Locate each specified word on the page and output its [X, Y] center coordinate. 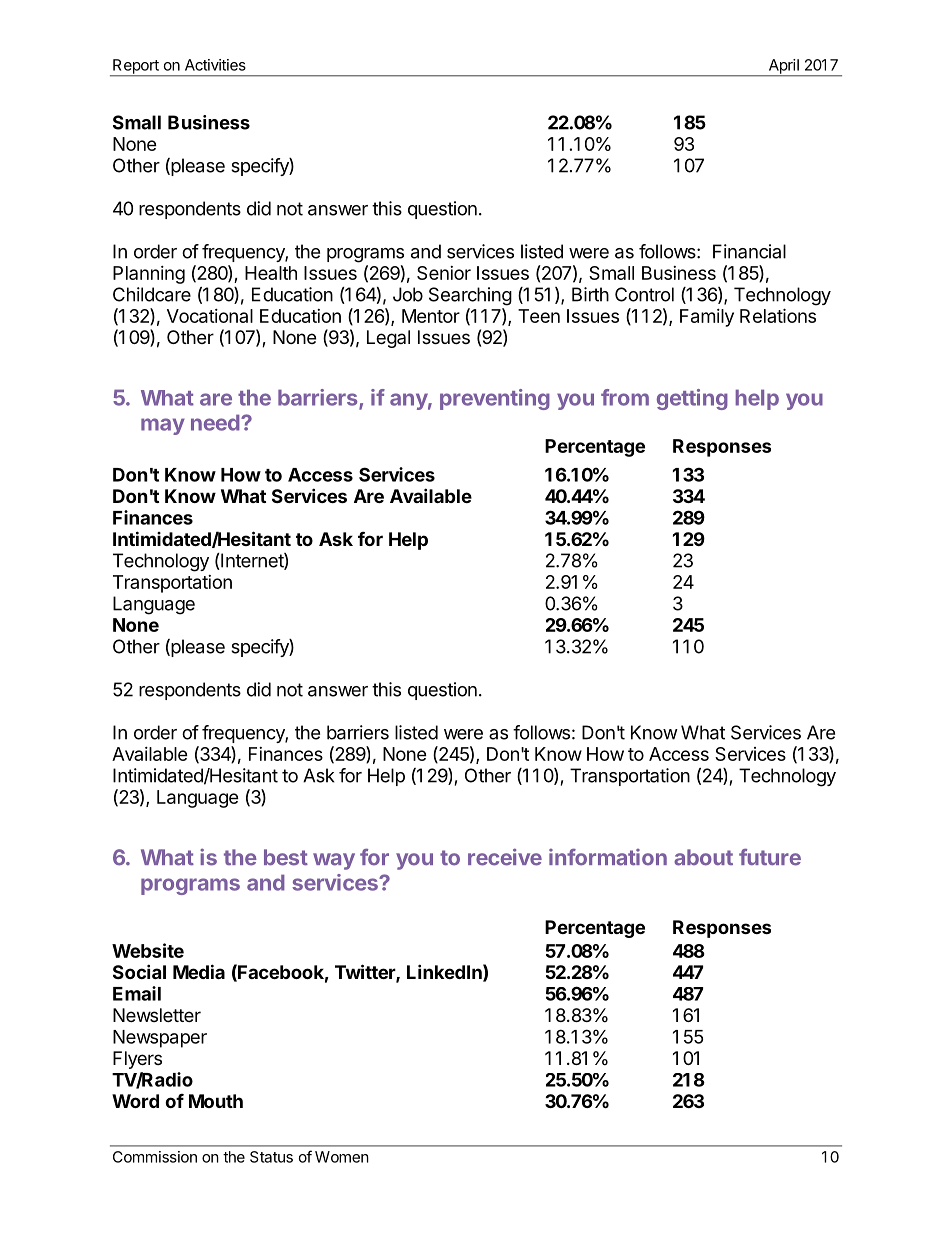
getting [692, 399]
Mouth [216, 1101]
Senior [444, 273]
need [215, 422]
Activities [215, 65]
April [783, 67]
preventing [495, 399]
